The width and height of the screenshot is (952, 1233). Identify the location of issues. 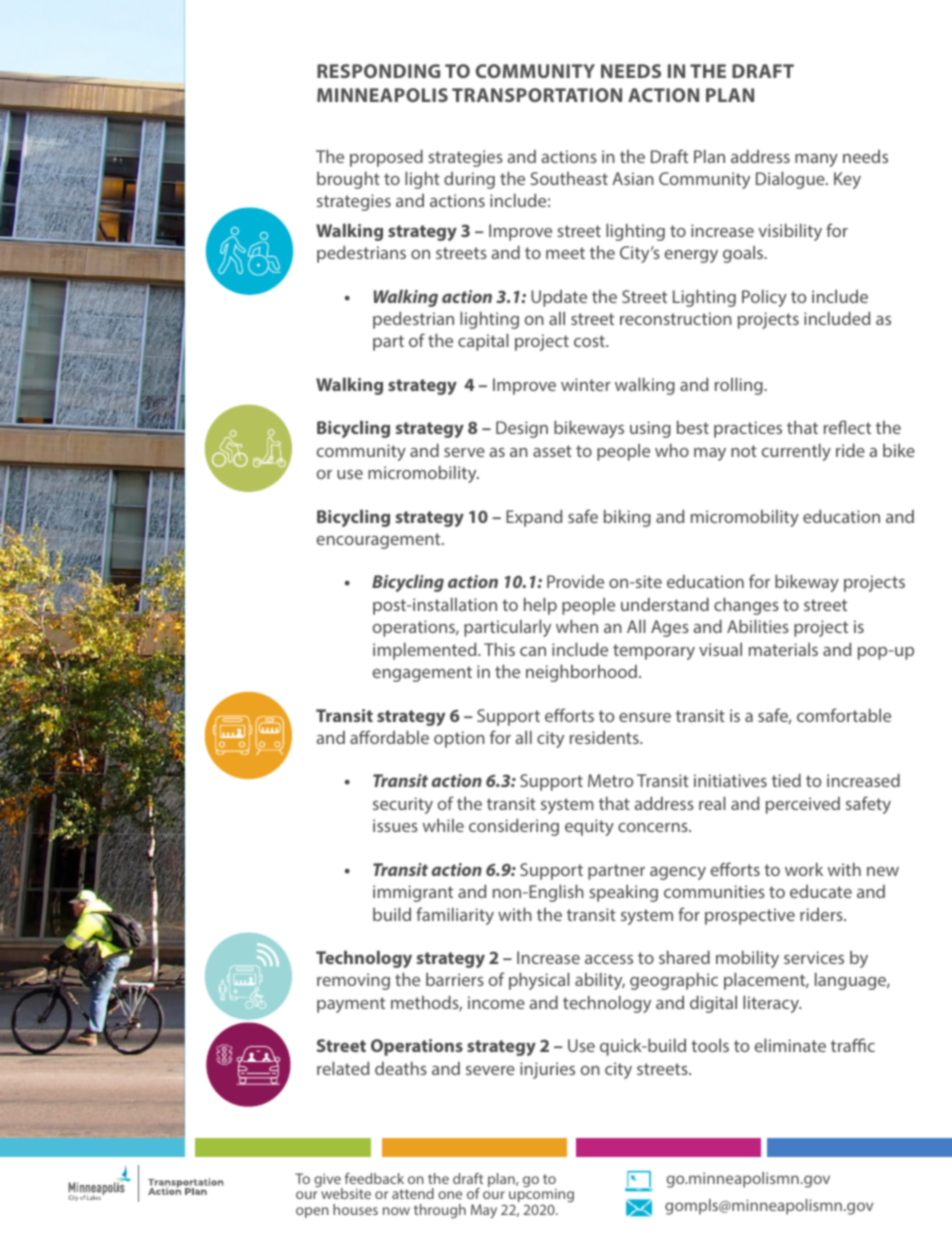
(395, 825).
